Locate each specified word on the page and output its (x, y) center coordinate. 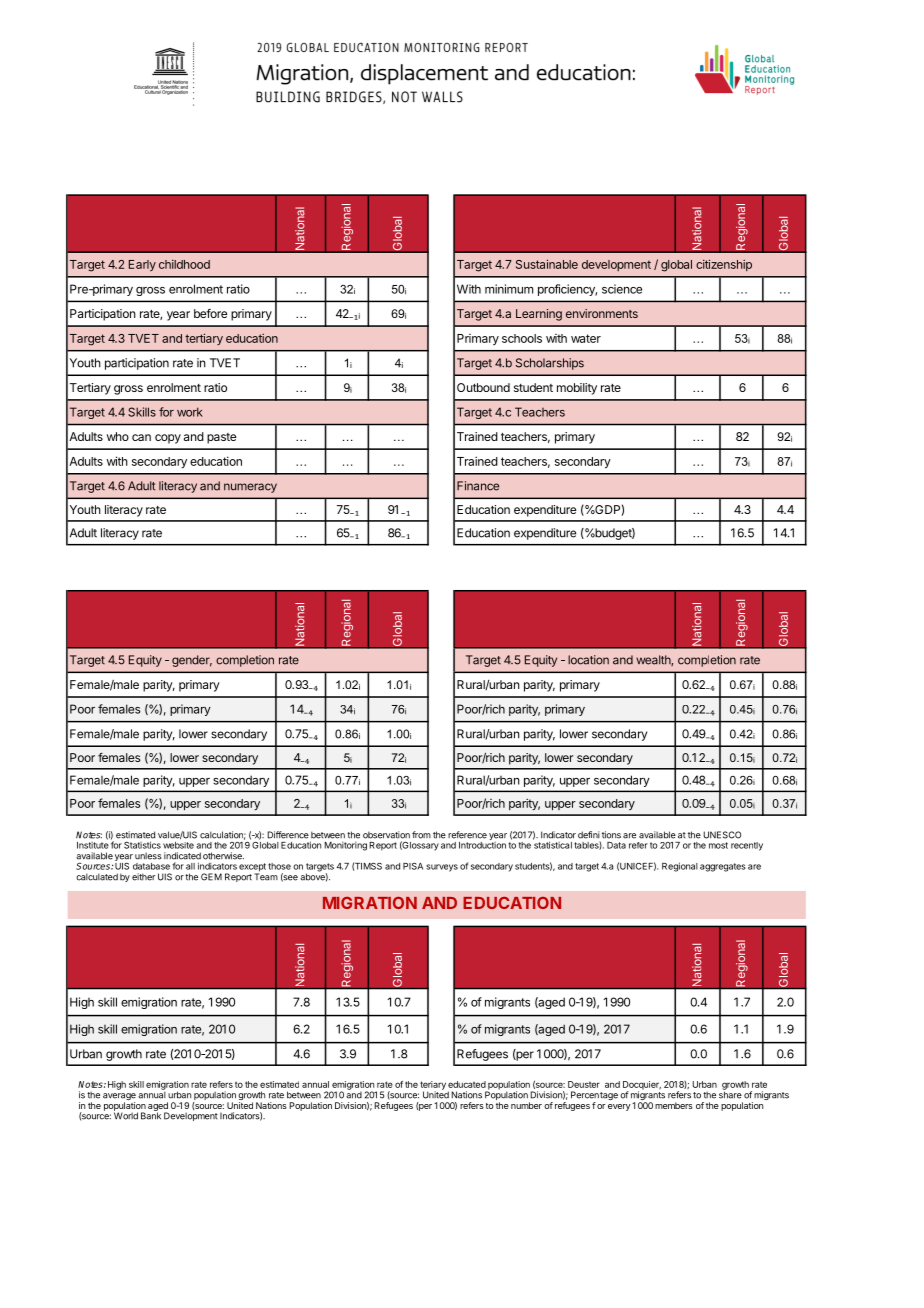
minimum (509, 289)
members (674, 1105)
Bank (151, 1115)
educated (467, 1084)
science (622, 289)
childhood (184, 264)
